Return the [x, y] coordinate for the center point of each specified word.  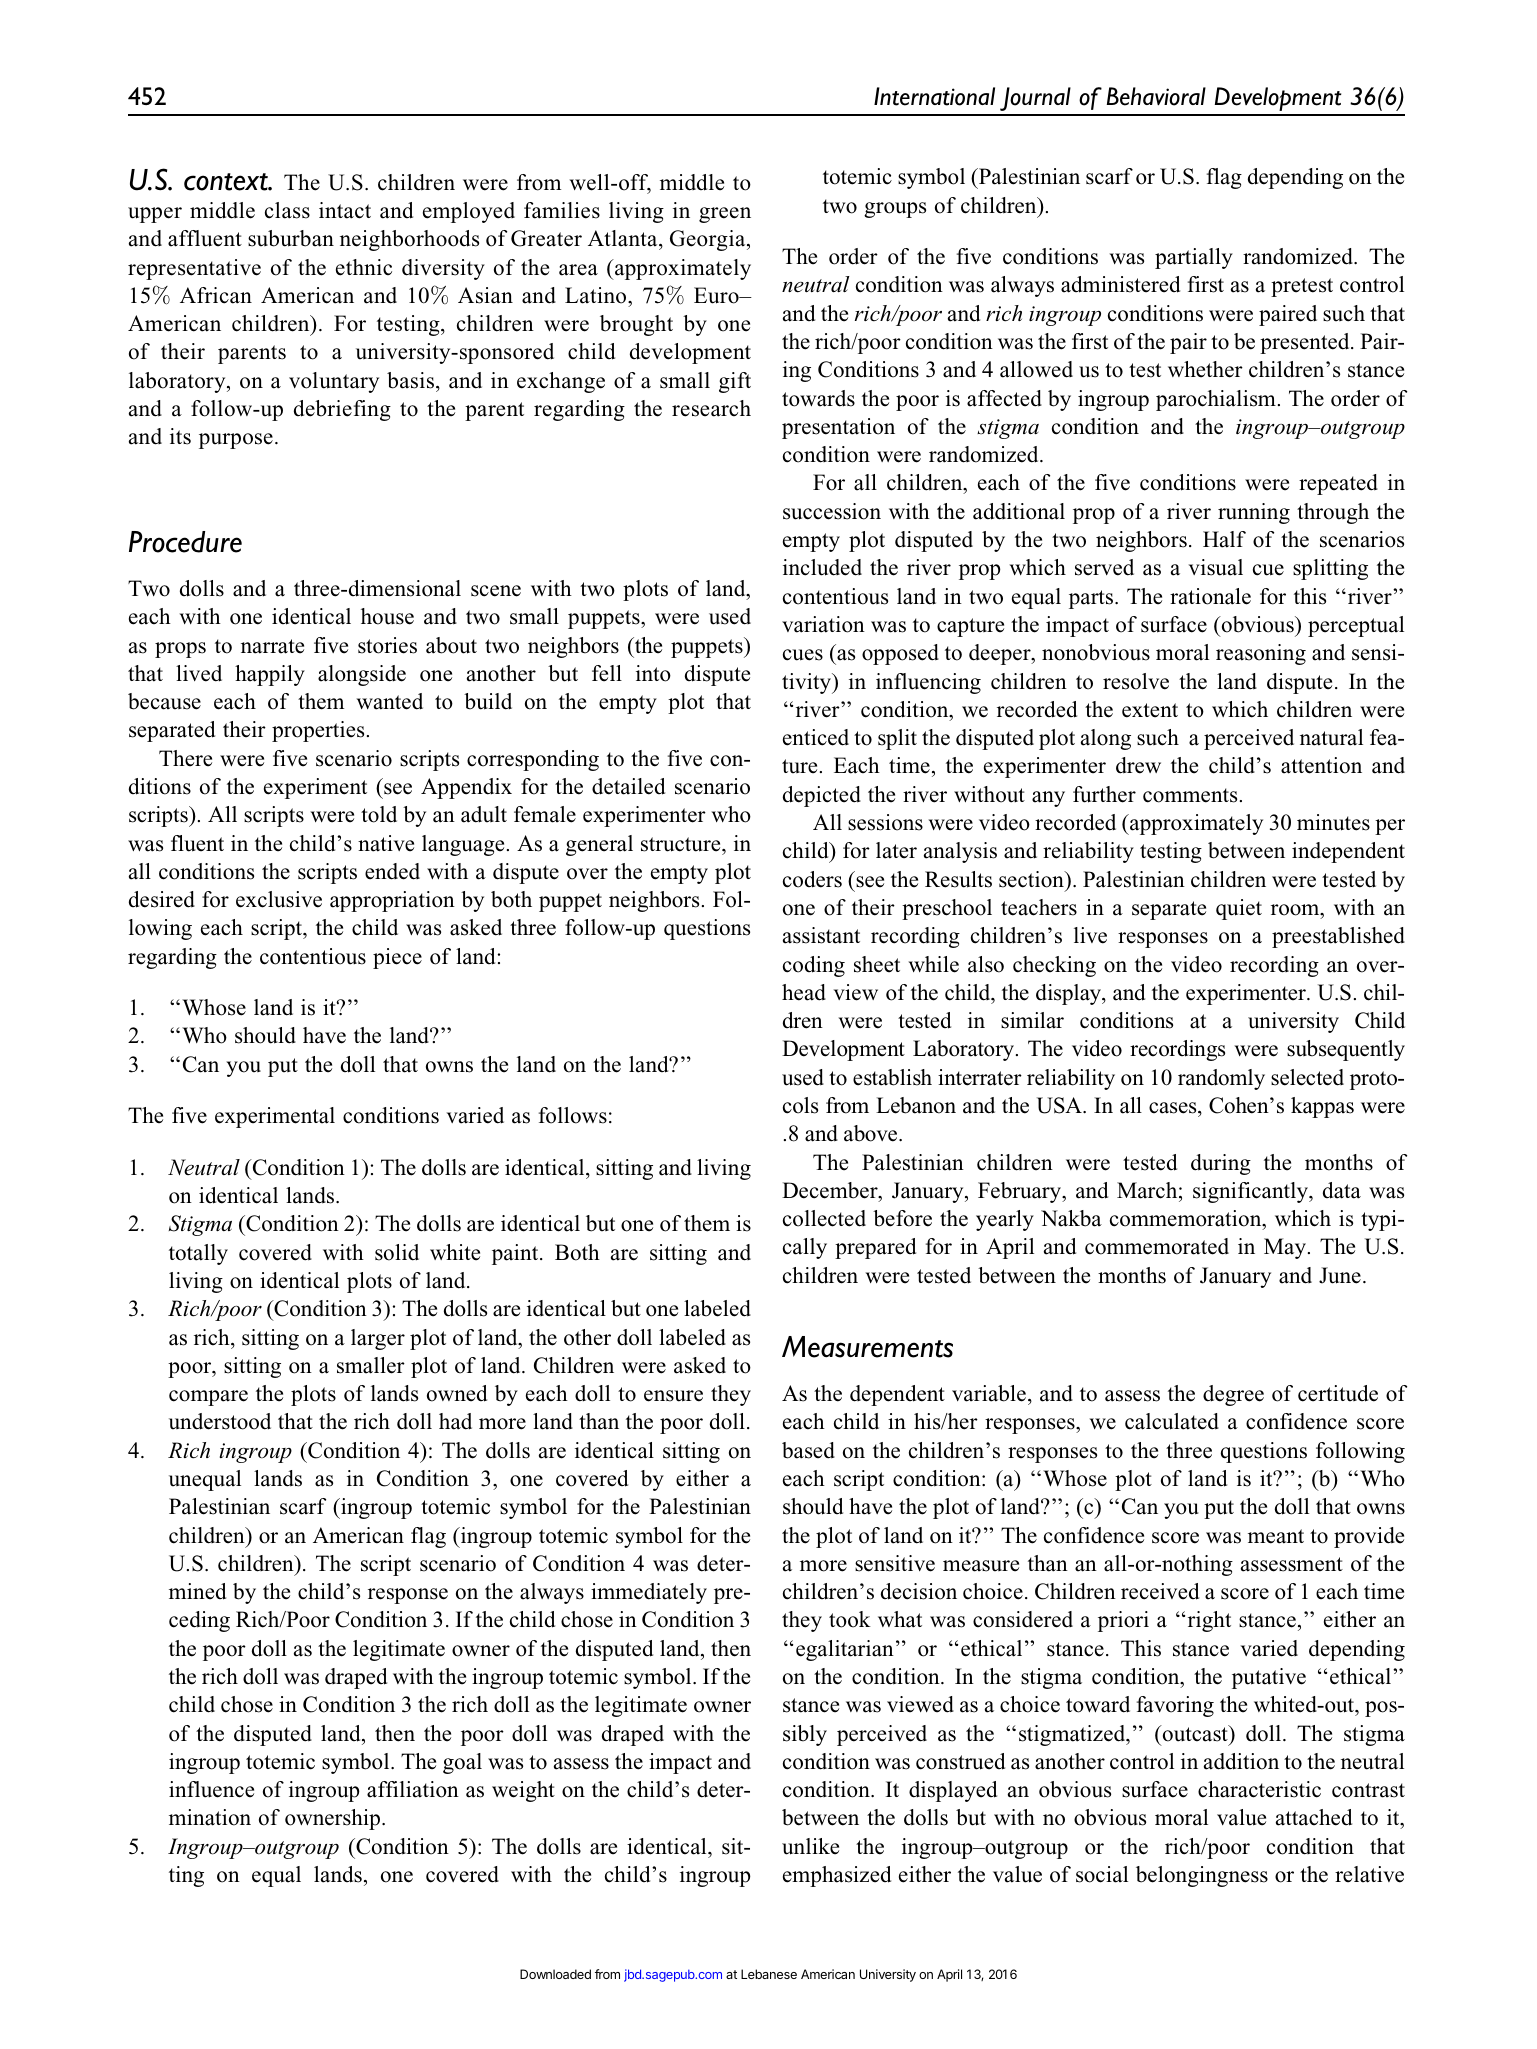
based [808, 1450]
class [287, 210]
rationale [1210, 596]
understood [220, 1421]
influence [211, 1789]
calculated [1172, 1421]
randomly [1221, 1079]
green [725, 215]
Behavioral [1156, 96]
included [822, 567]
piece [397, 958]
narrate [272, 646]
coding [814, 966]
